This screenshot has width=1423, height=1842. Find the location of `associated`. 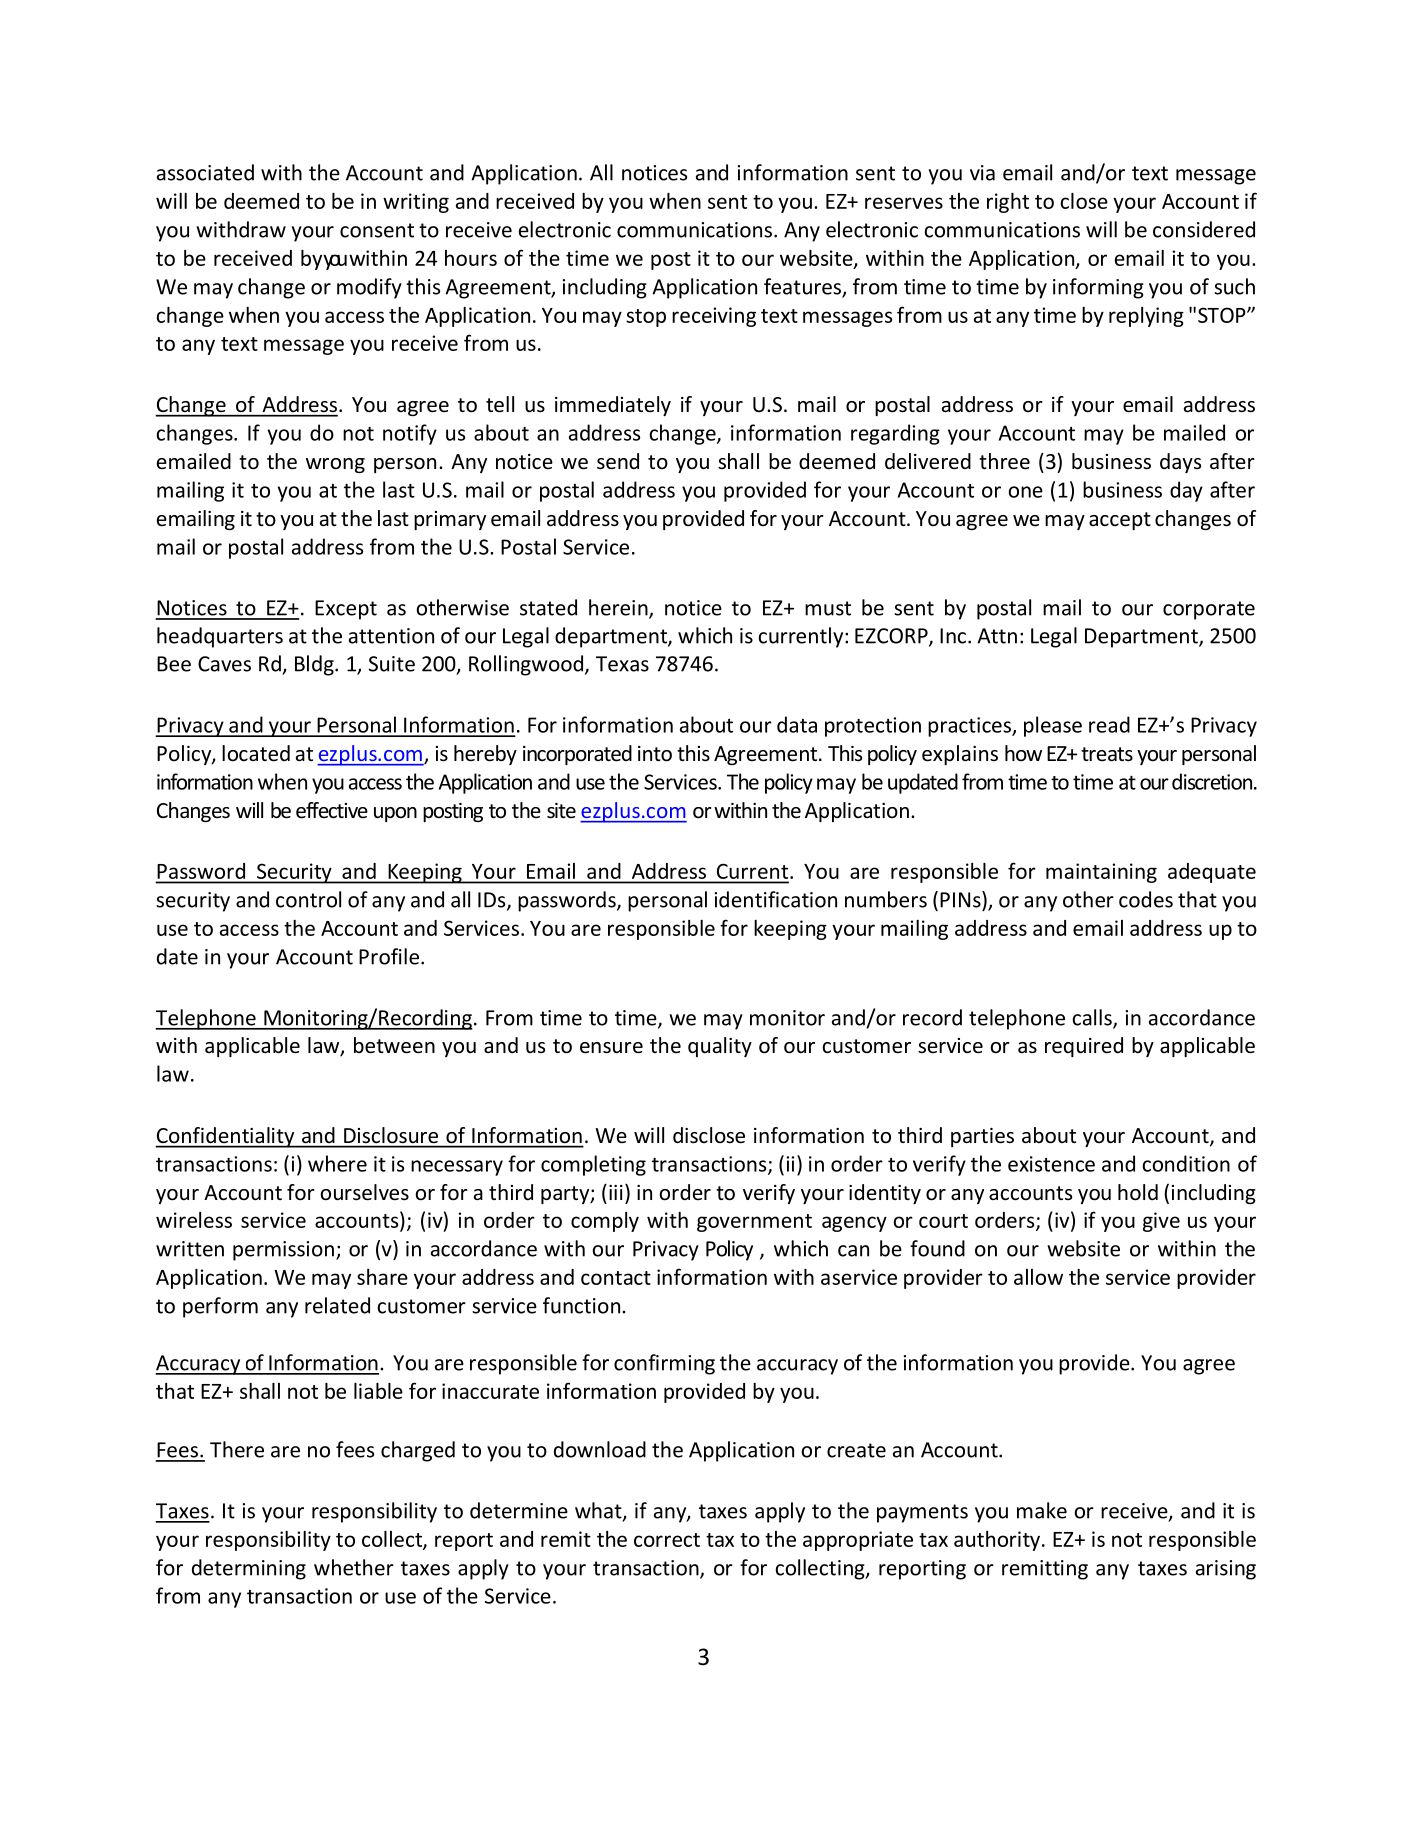

associated is located at coordinates (205, 172).
